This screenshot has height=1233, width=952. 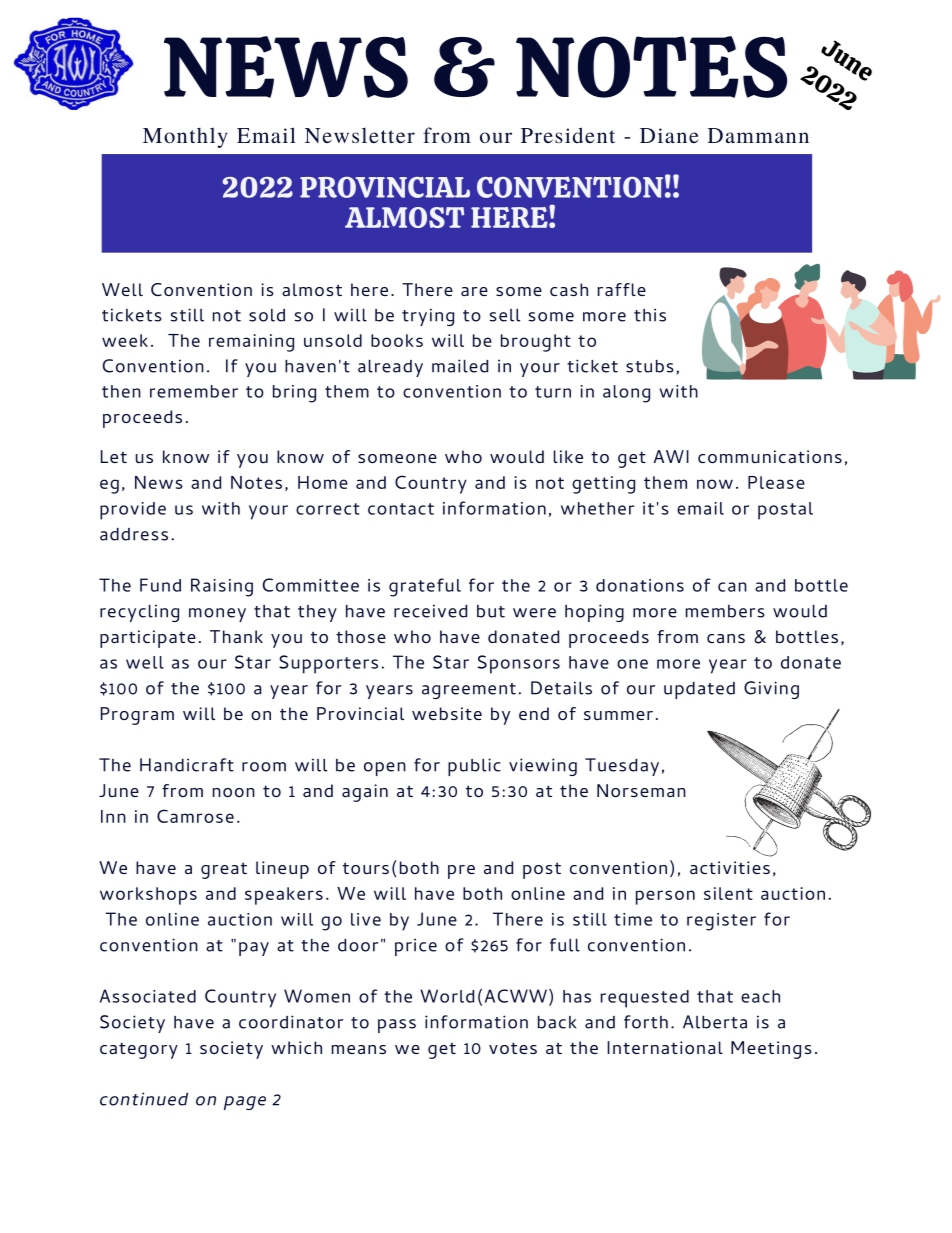 What do you see at coordinates (568, 135) in the screenshot?
I see `President` at bounding box center [568, 135].
